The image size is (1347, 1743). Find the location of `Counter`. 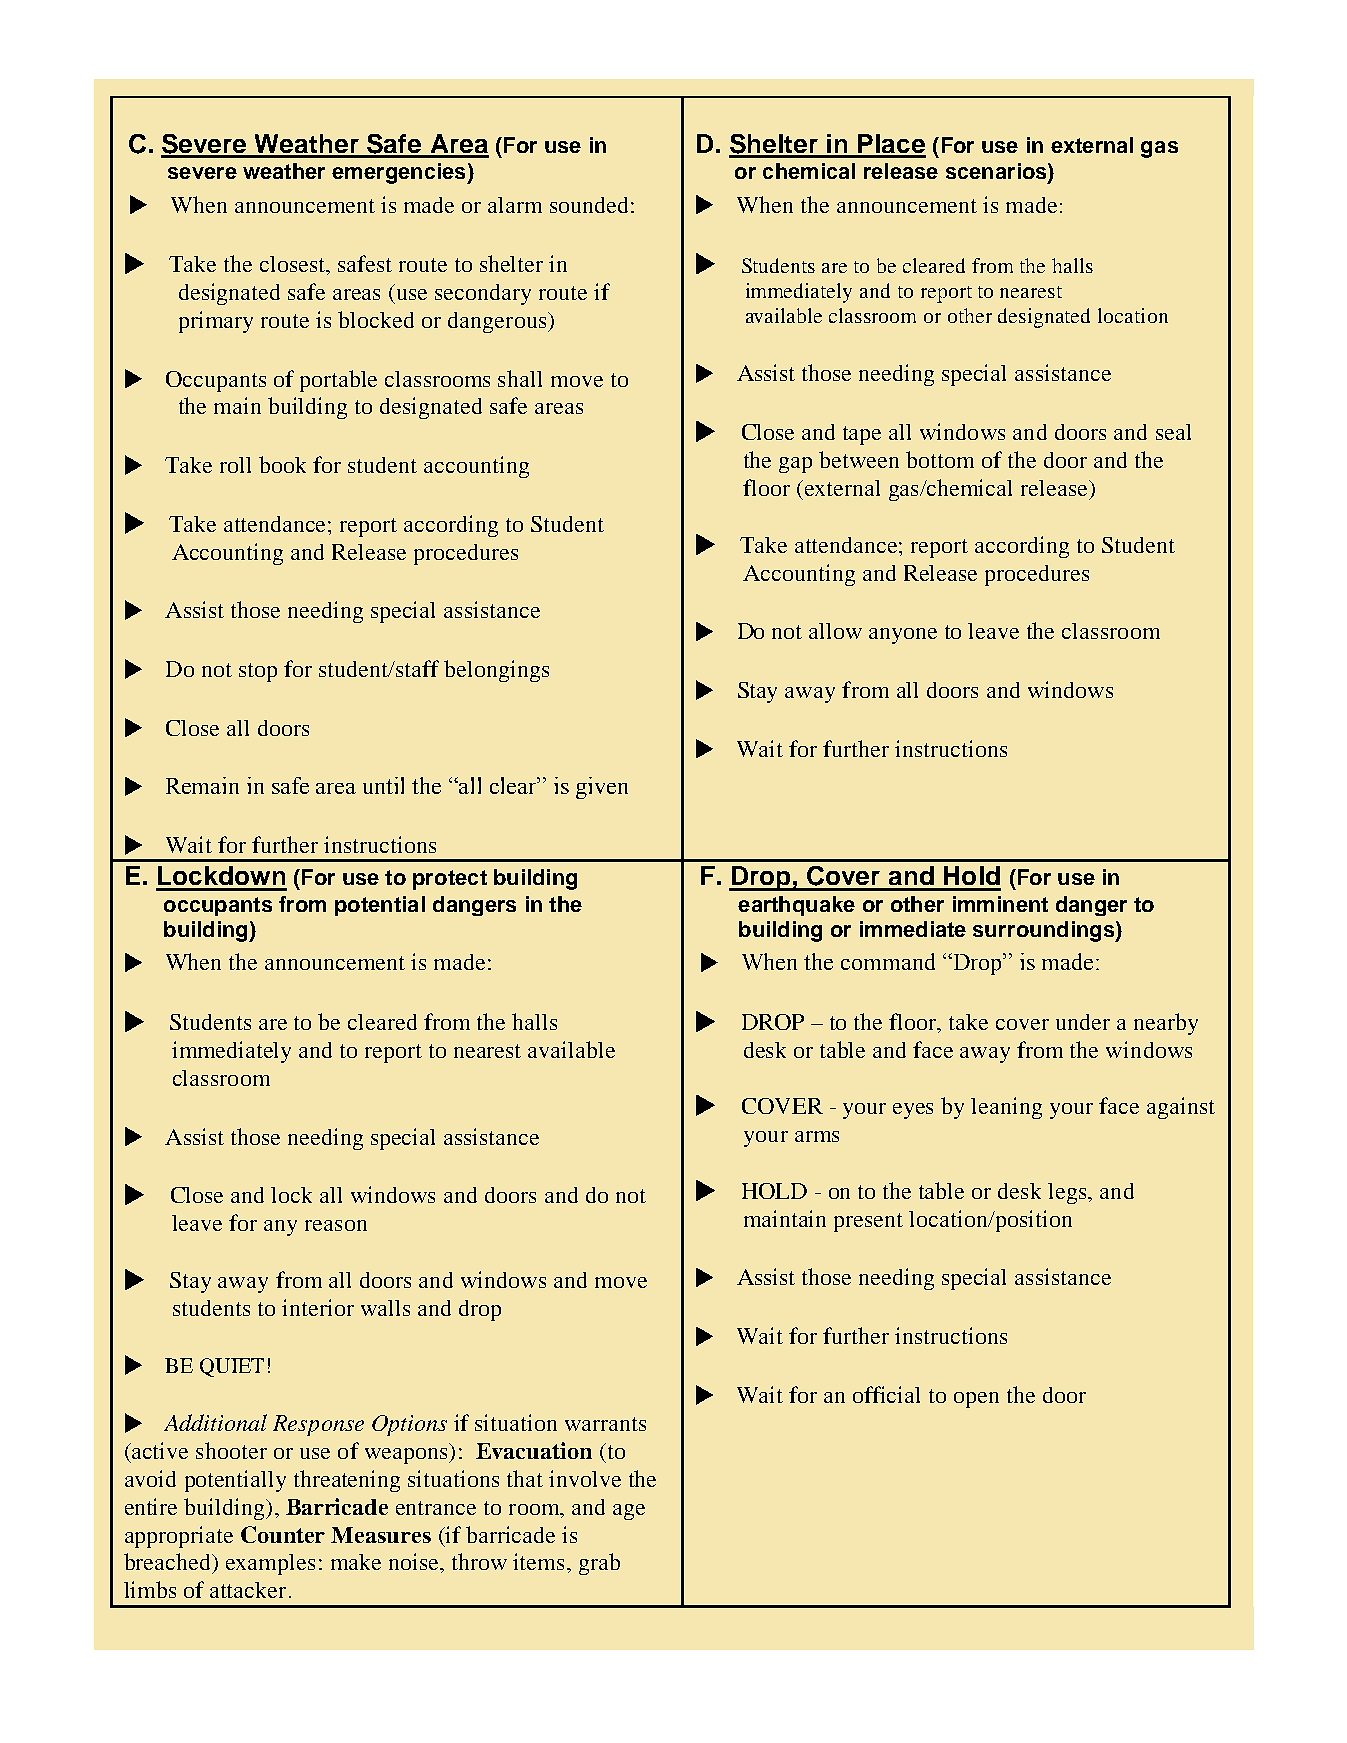

Counter is located at coordinates (283, 1534).
